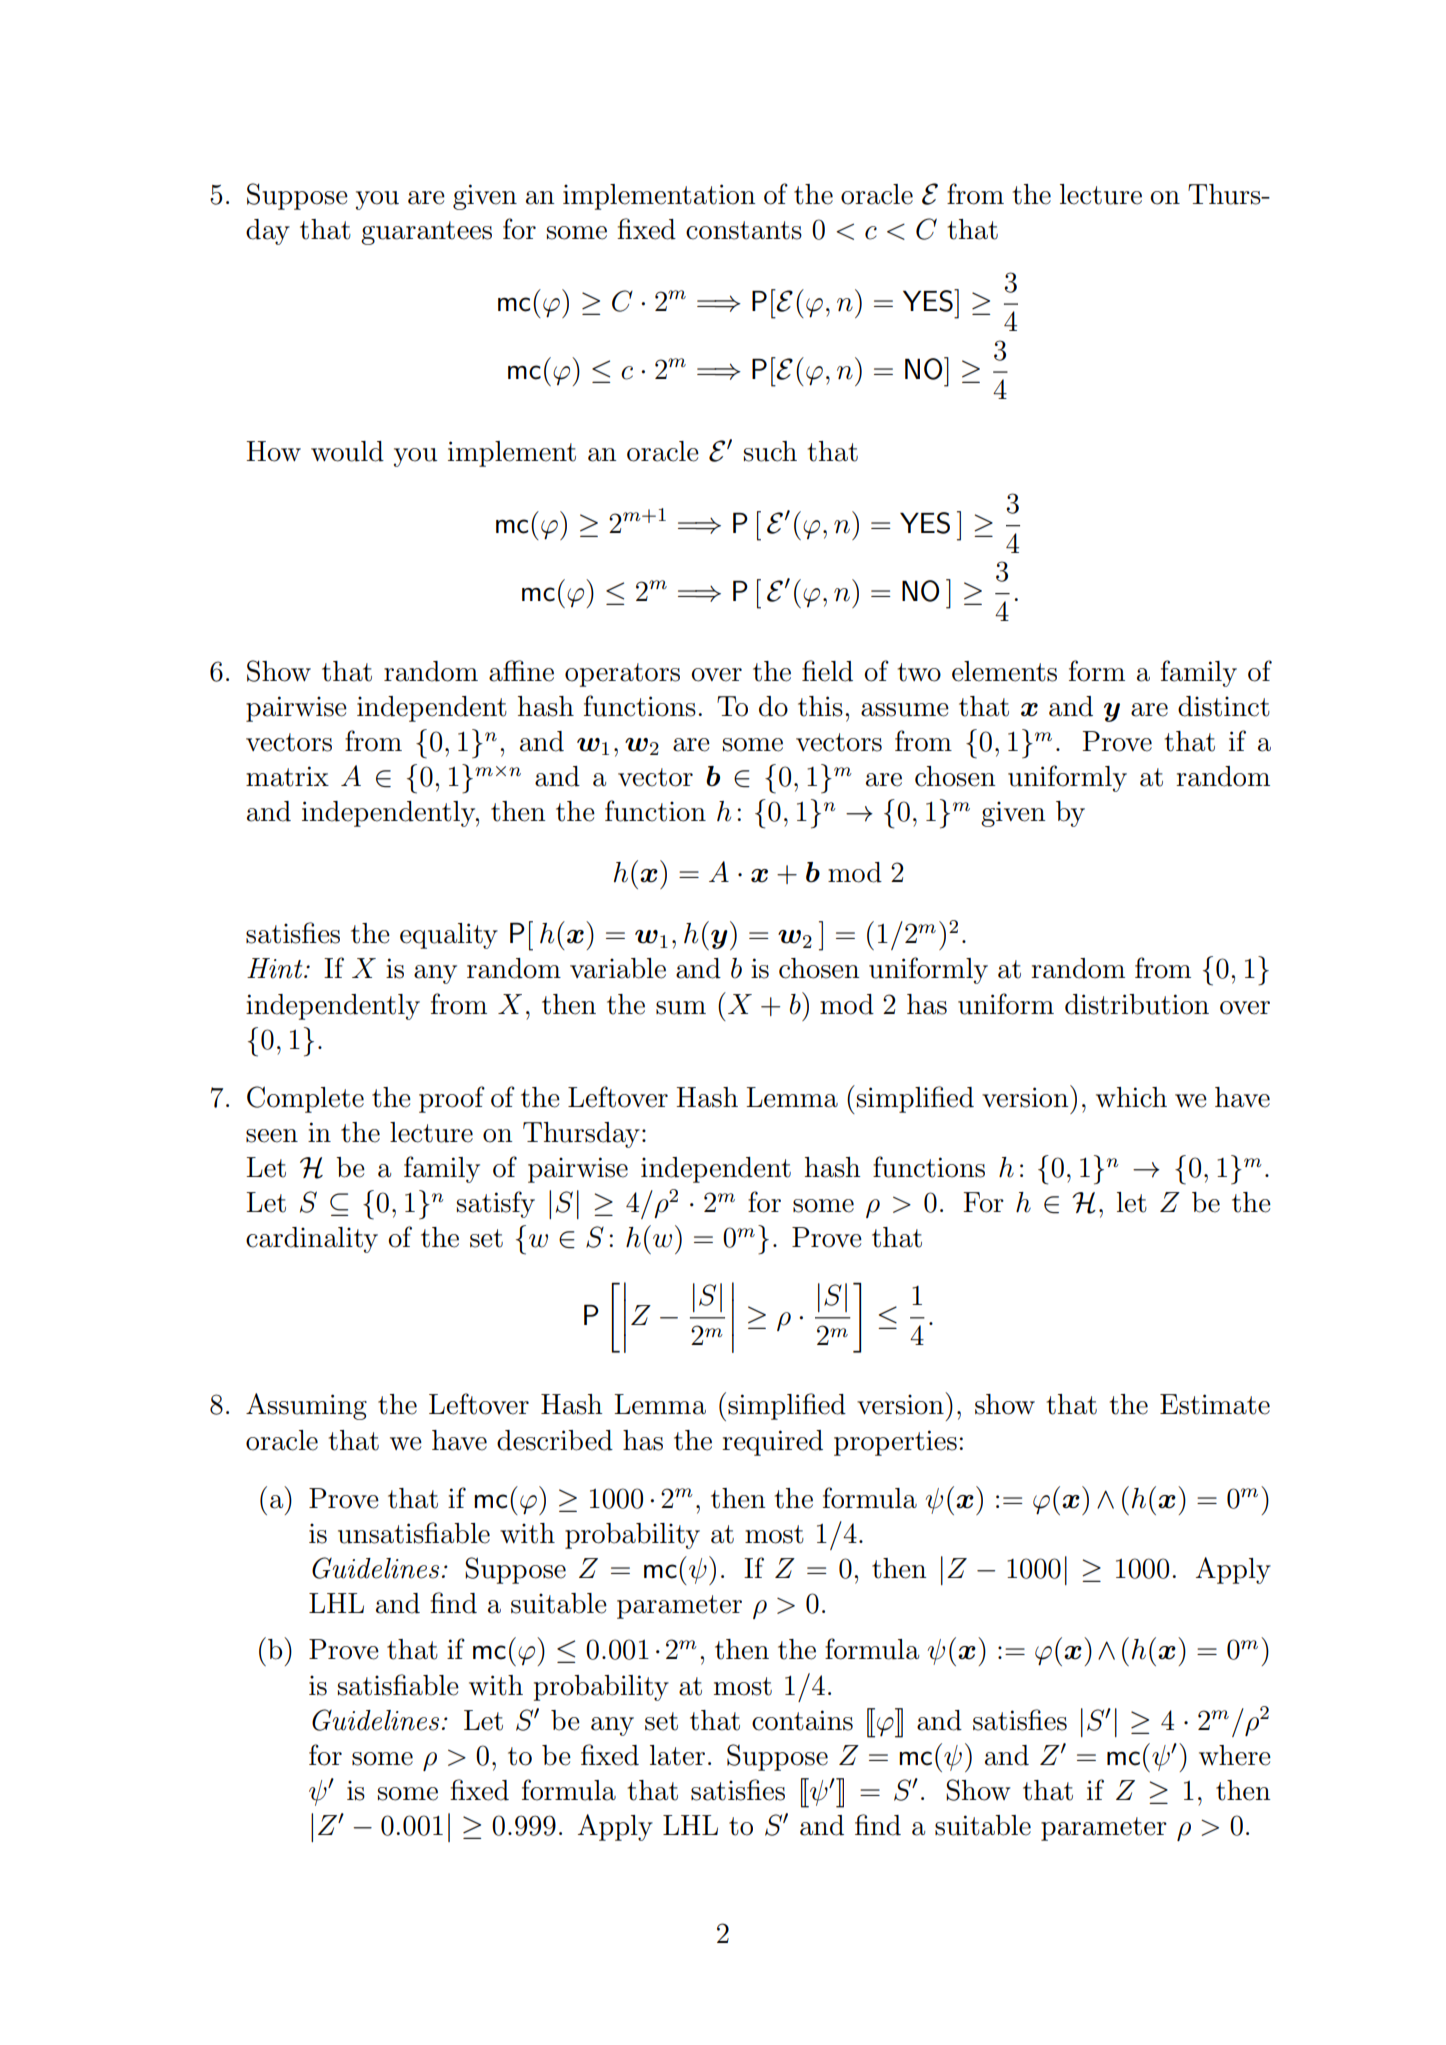 This document has height=2045, width=1446. What do you see at coordinates (426, 233) in the document?
I see `guarantees` at bounding box center [426, 233].
